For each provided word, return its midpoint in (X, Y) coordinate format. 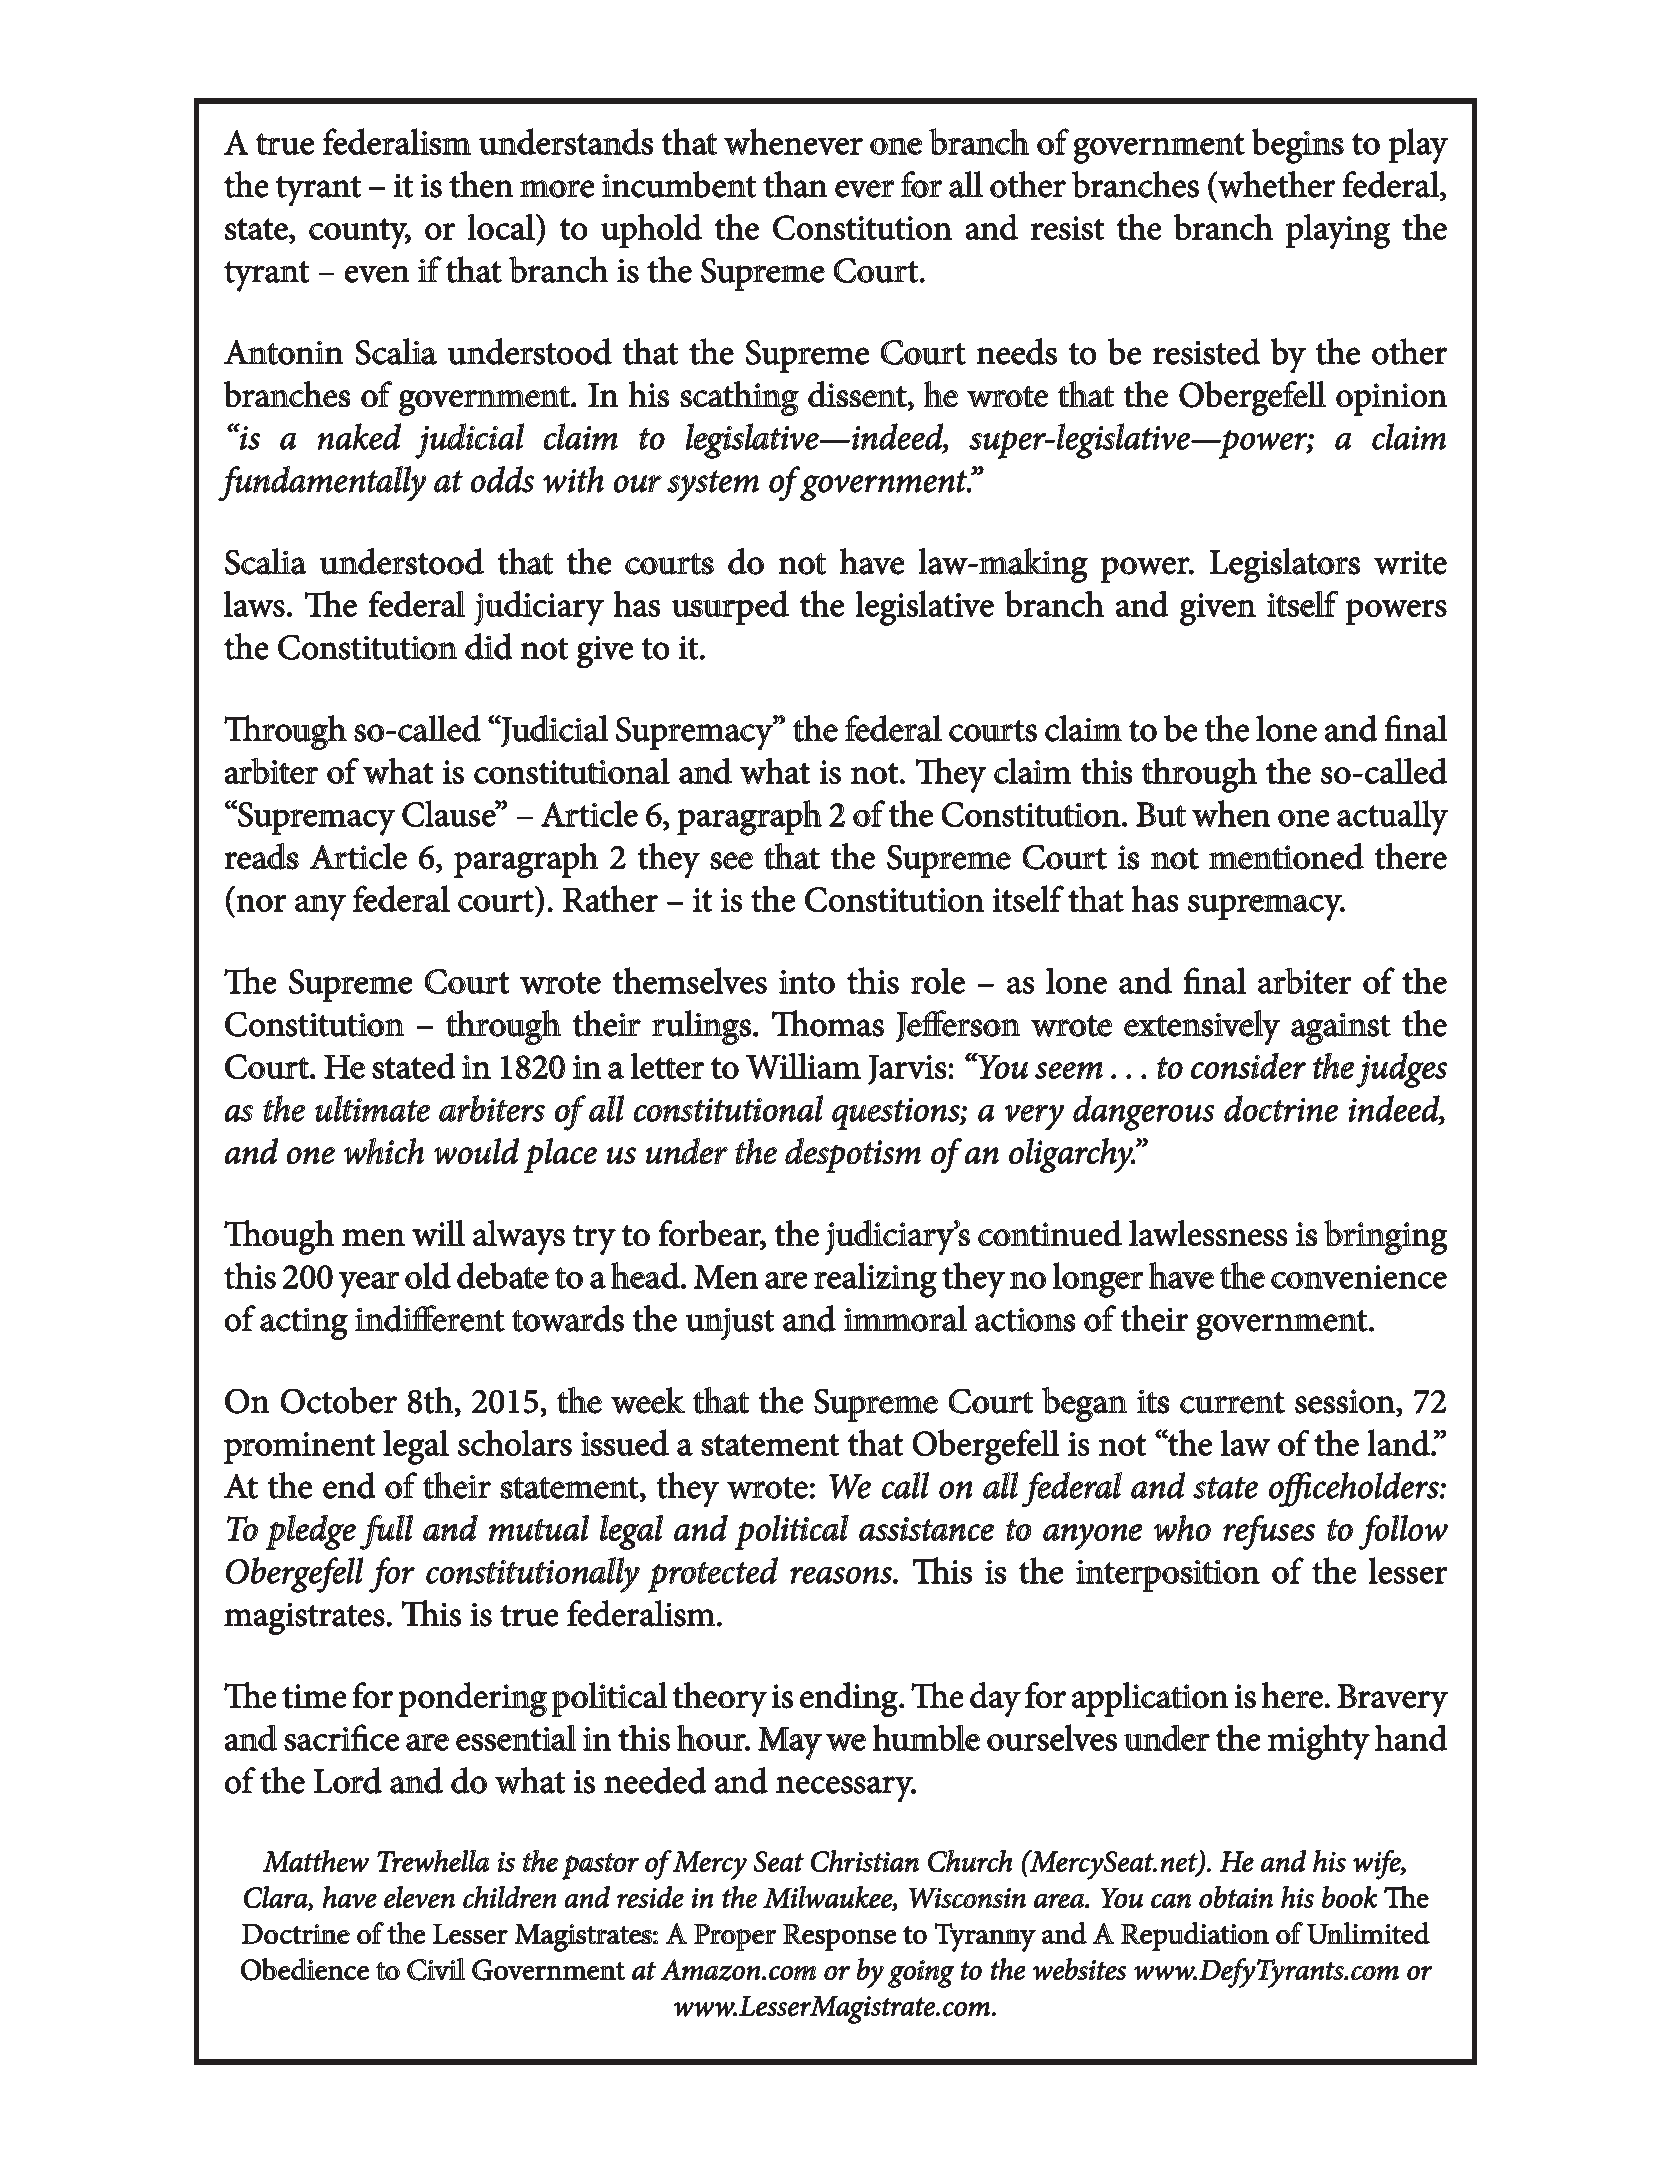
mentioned (1286, 856)
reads (262, 856)
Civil (436, 1969)
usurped (730, 607)
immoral (905, 1318)
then (481, 184)
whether (1275, 184)
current (1232, 1403)
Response (839, 1937)
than (795, 184)
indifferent (430, 1318)
